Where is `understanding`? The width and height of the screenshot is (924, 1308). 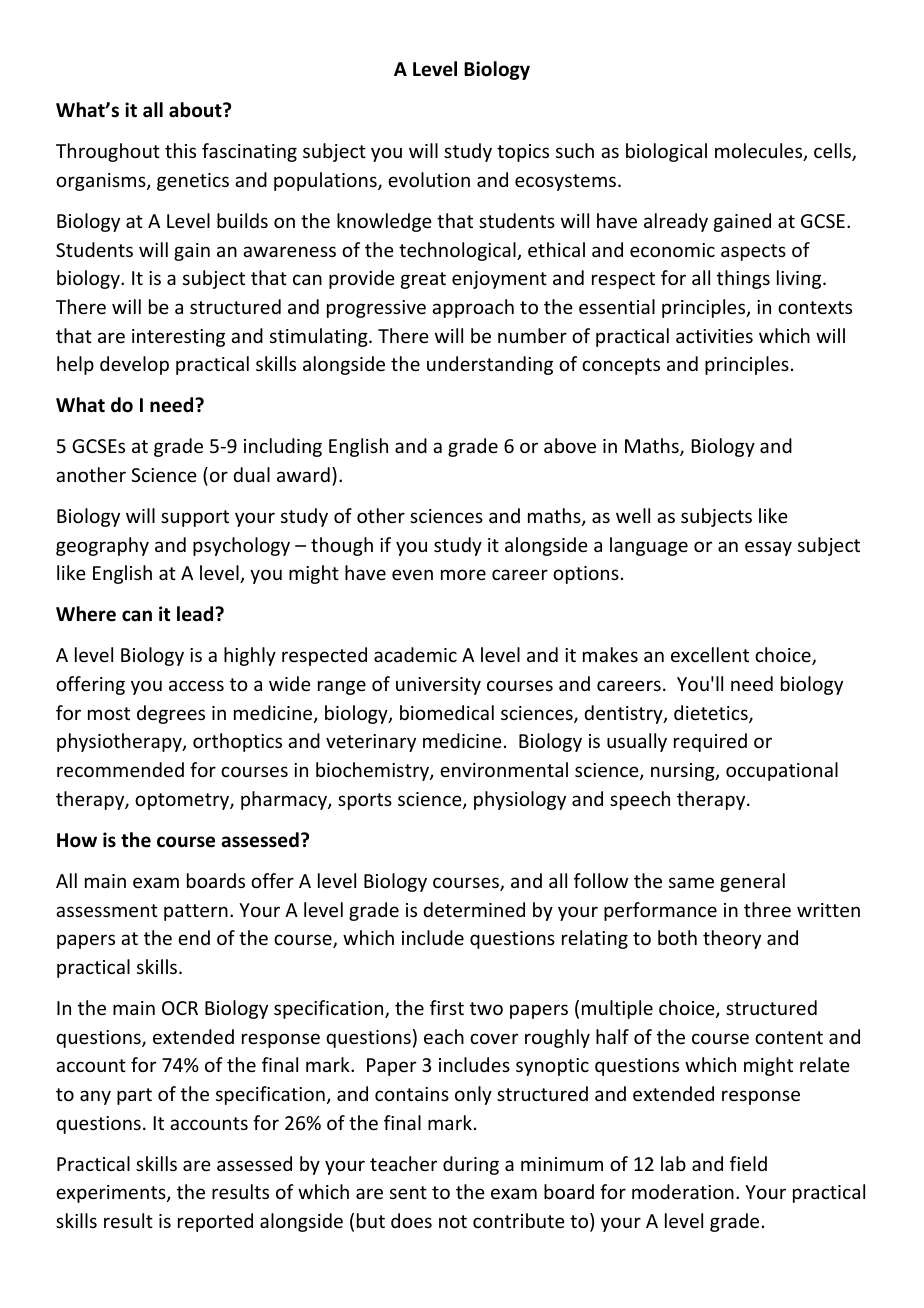 understanding is located at coordinates (490, 365).
